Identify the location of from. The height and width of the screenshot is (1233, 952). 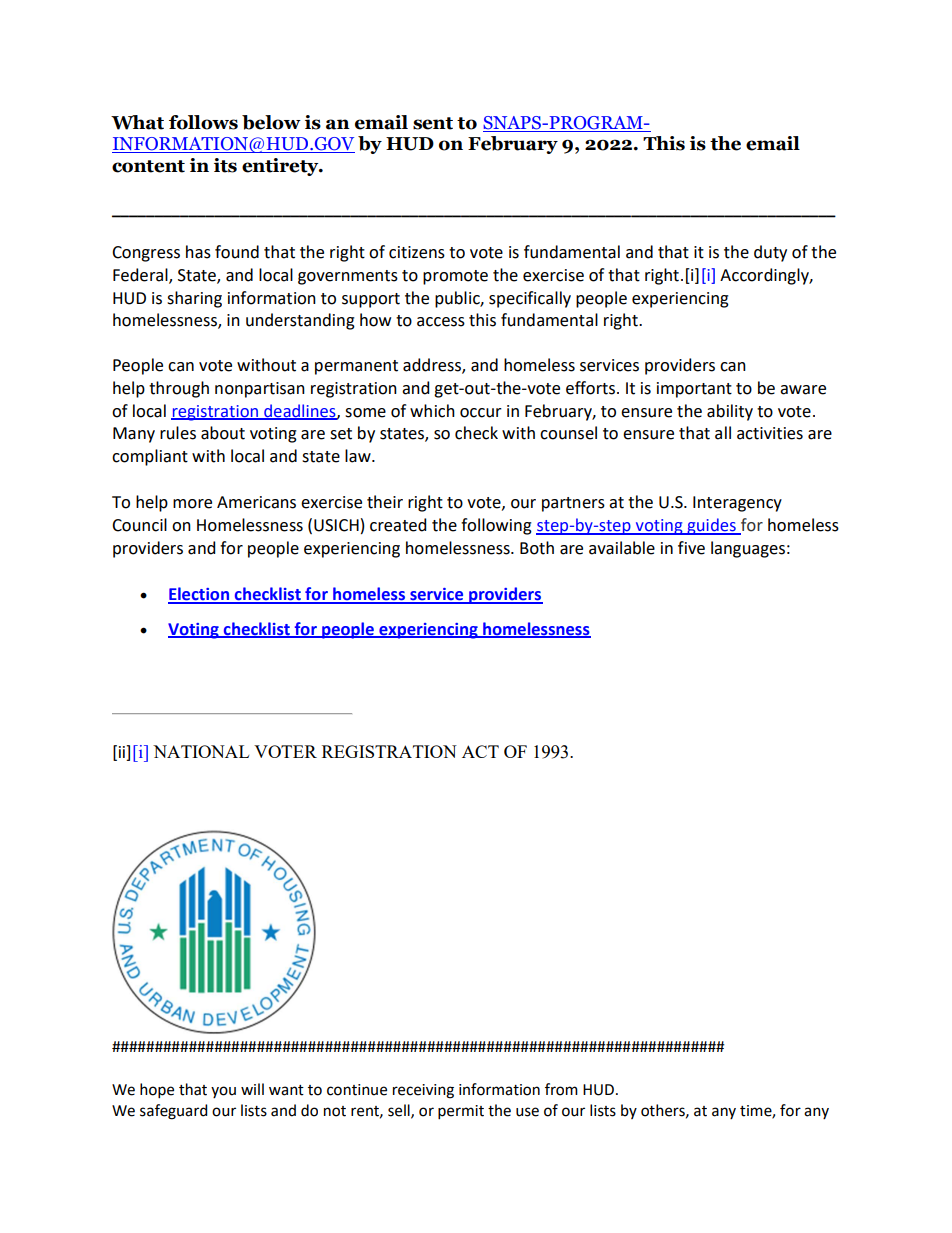
(561, 1089).
